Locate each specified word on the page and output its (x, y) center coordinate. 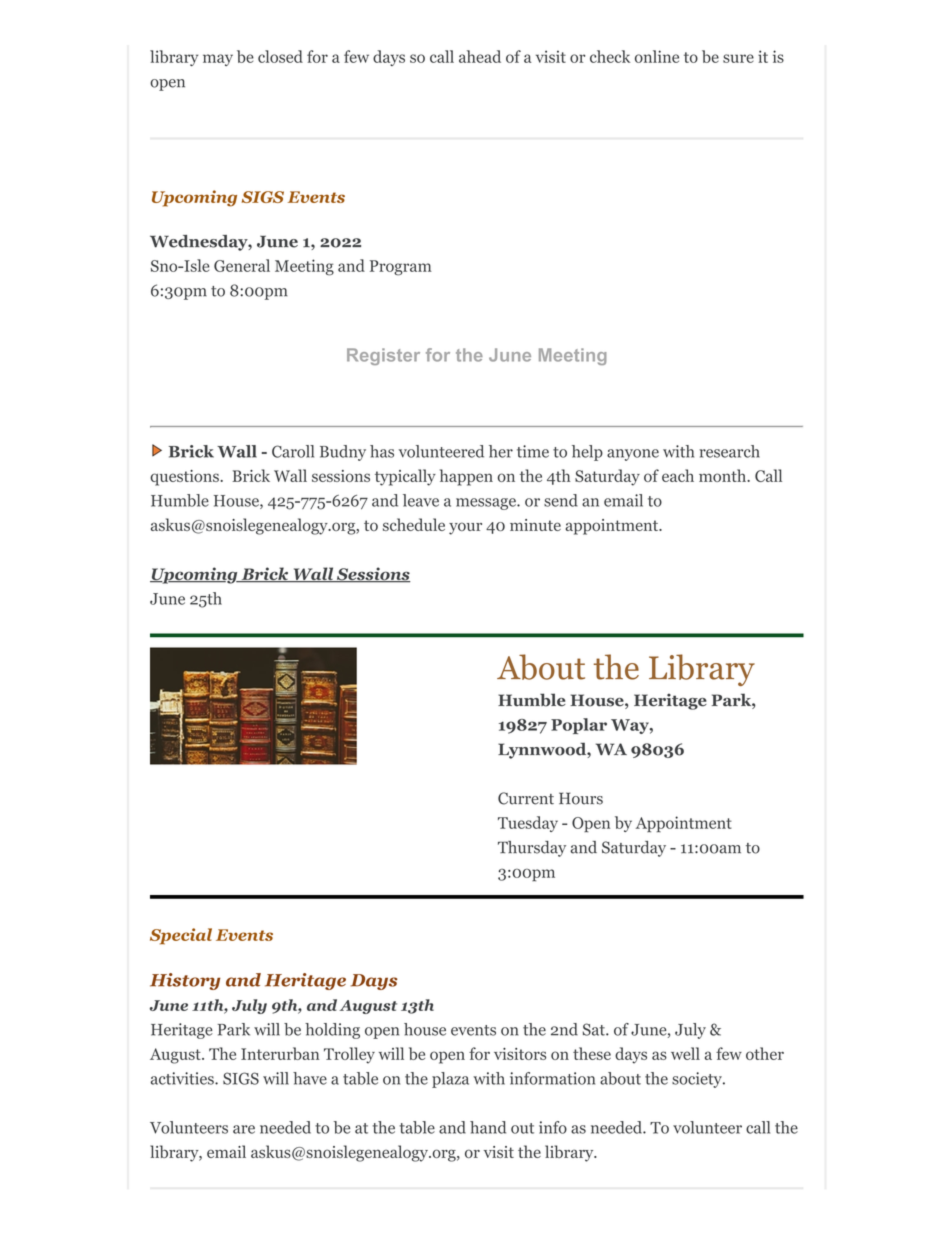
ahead (480, 56)
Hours (581, 798)
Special (181, 936)
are (244, 1129)
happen (466, 477)
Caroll (293, 451)
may (218, 60)
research (729, 451)
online (657, 56)
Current (526, 798)
